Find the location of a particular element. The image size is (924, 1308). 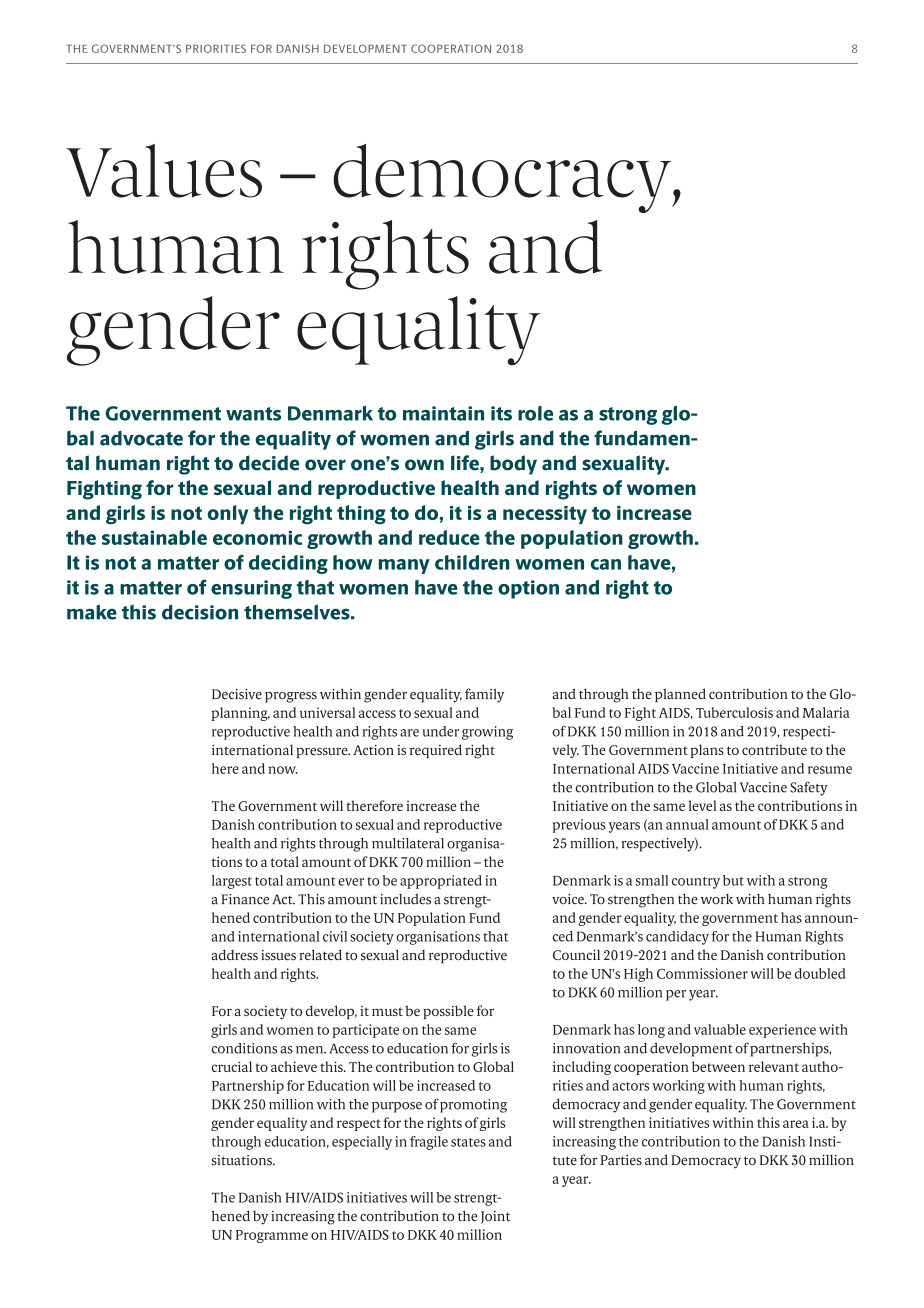

Decisive is located at coordinates (237, 694).
